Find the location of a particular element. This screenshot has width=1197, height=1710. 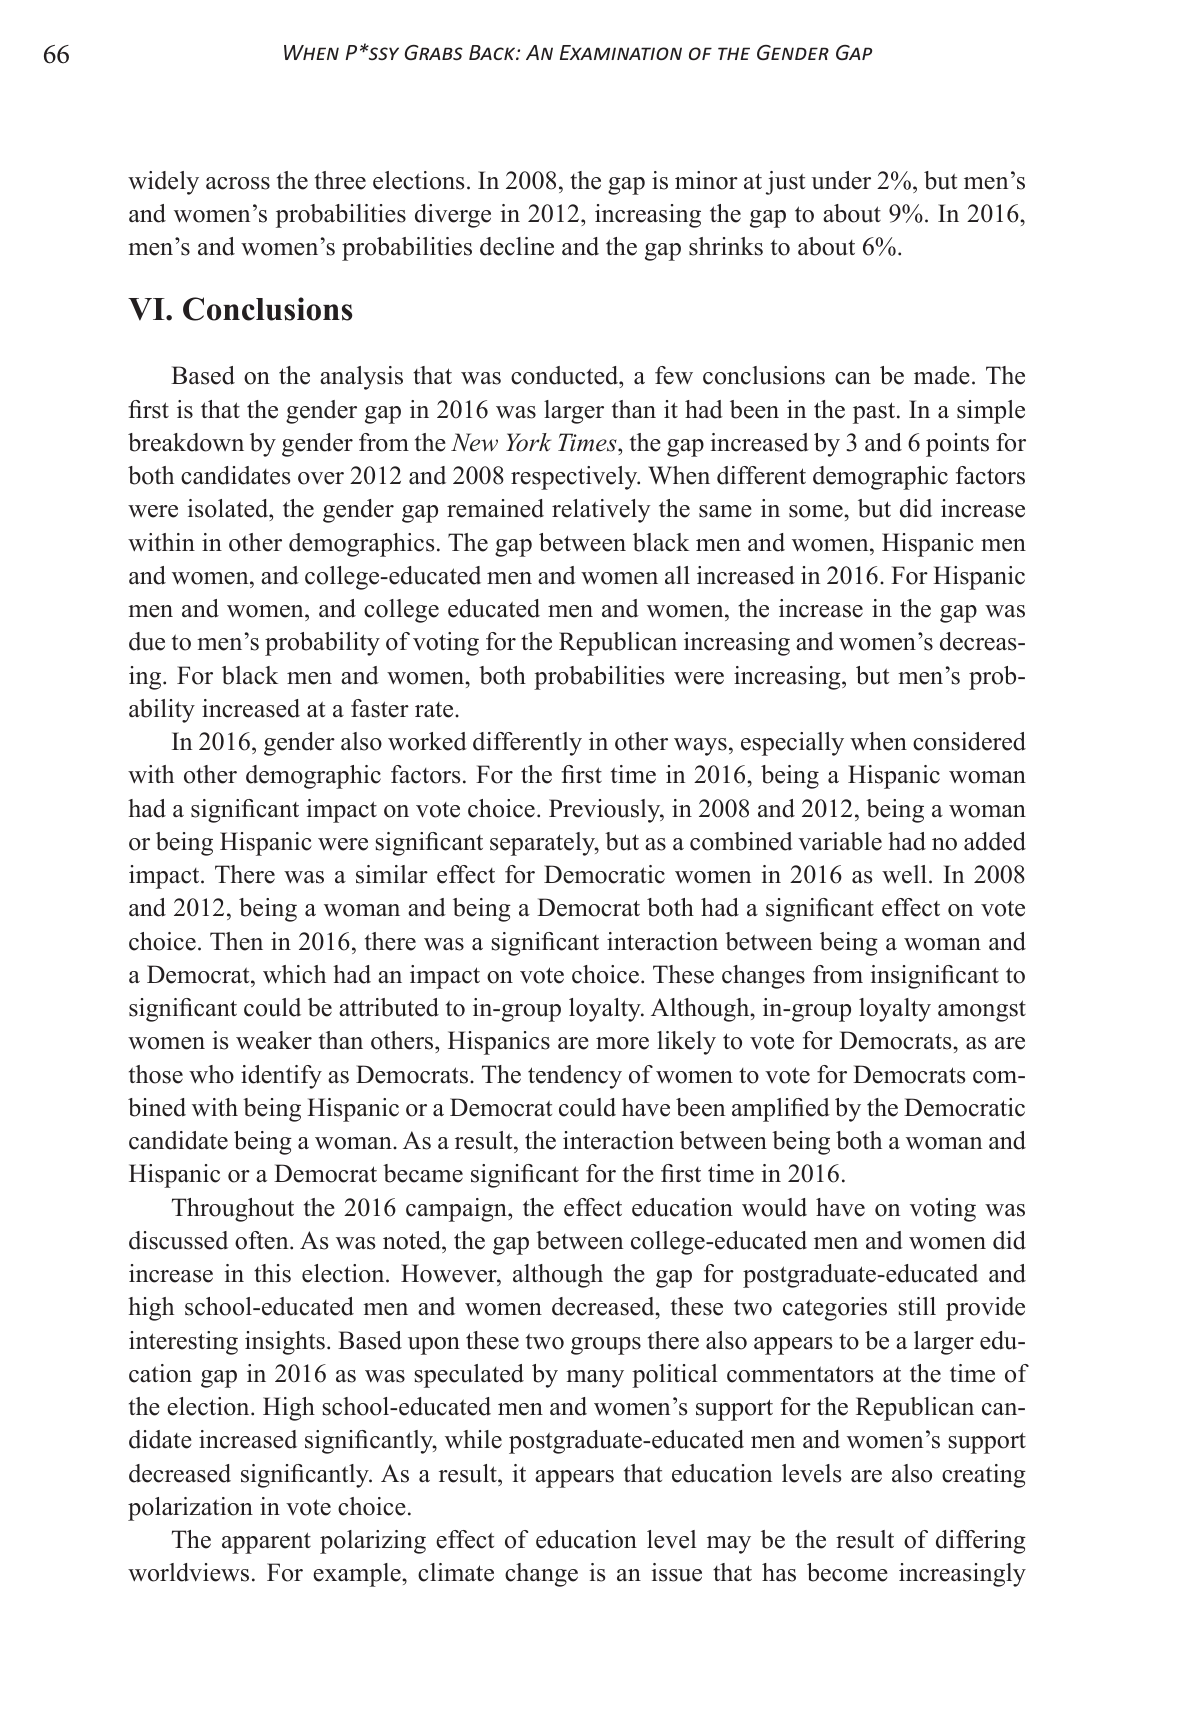

apparent is located at coordinates (266, 1543).
